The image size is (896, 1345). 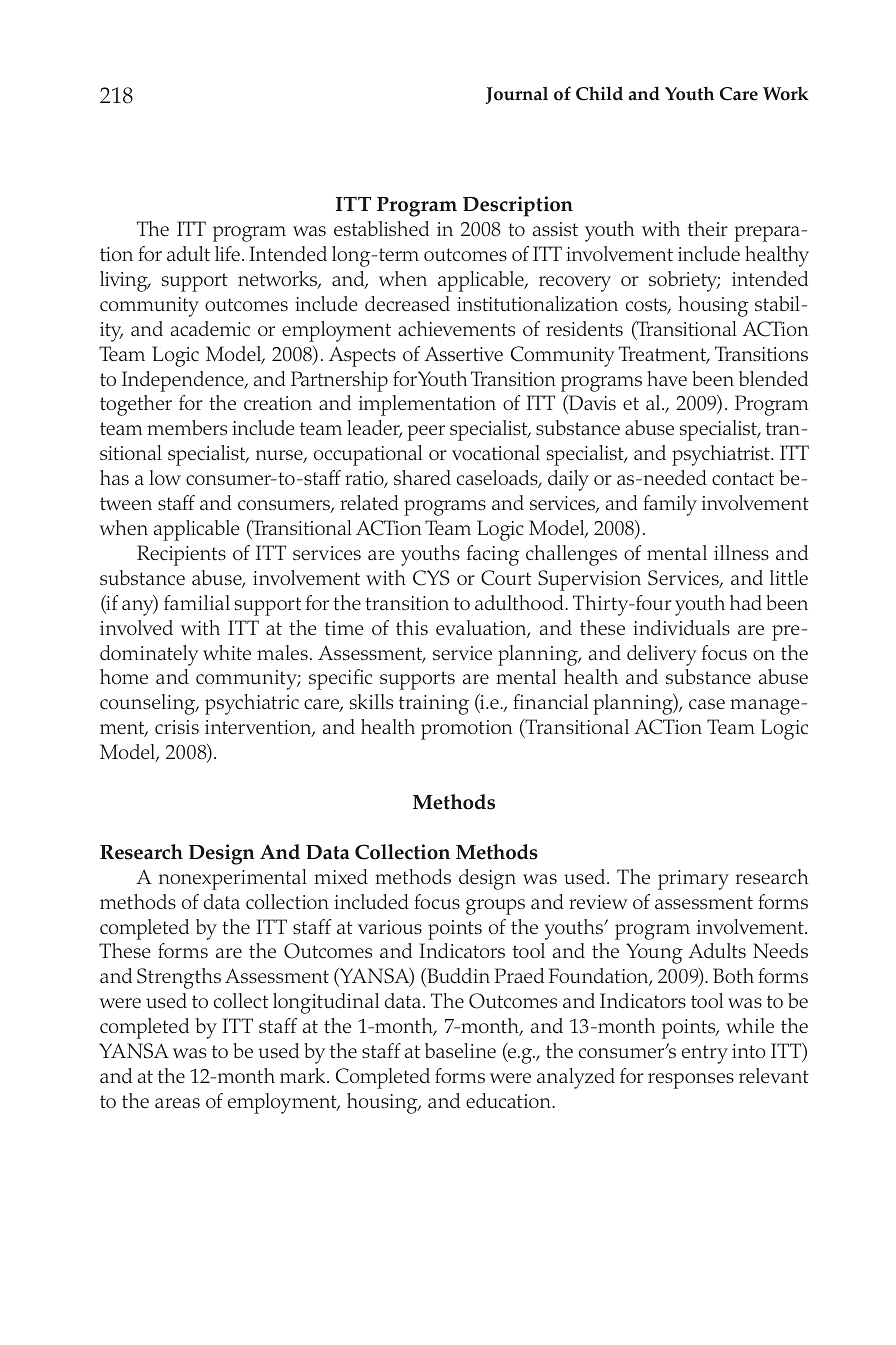 What do you see at coordinates (197, 602) in the image?
I see `familial` at bounding box center [197, 602].
